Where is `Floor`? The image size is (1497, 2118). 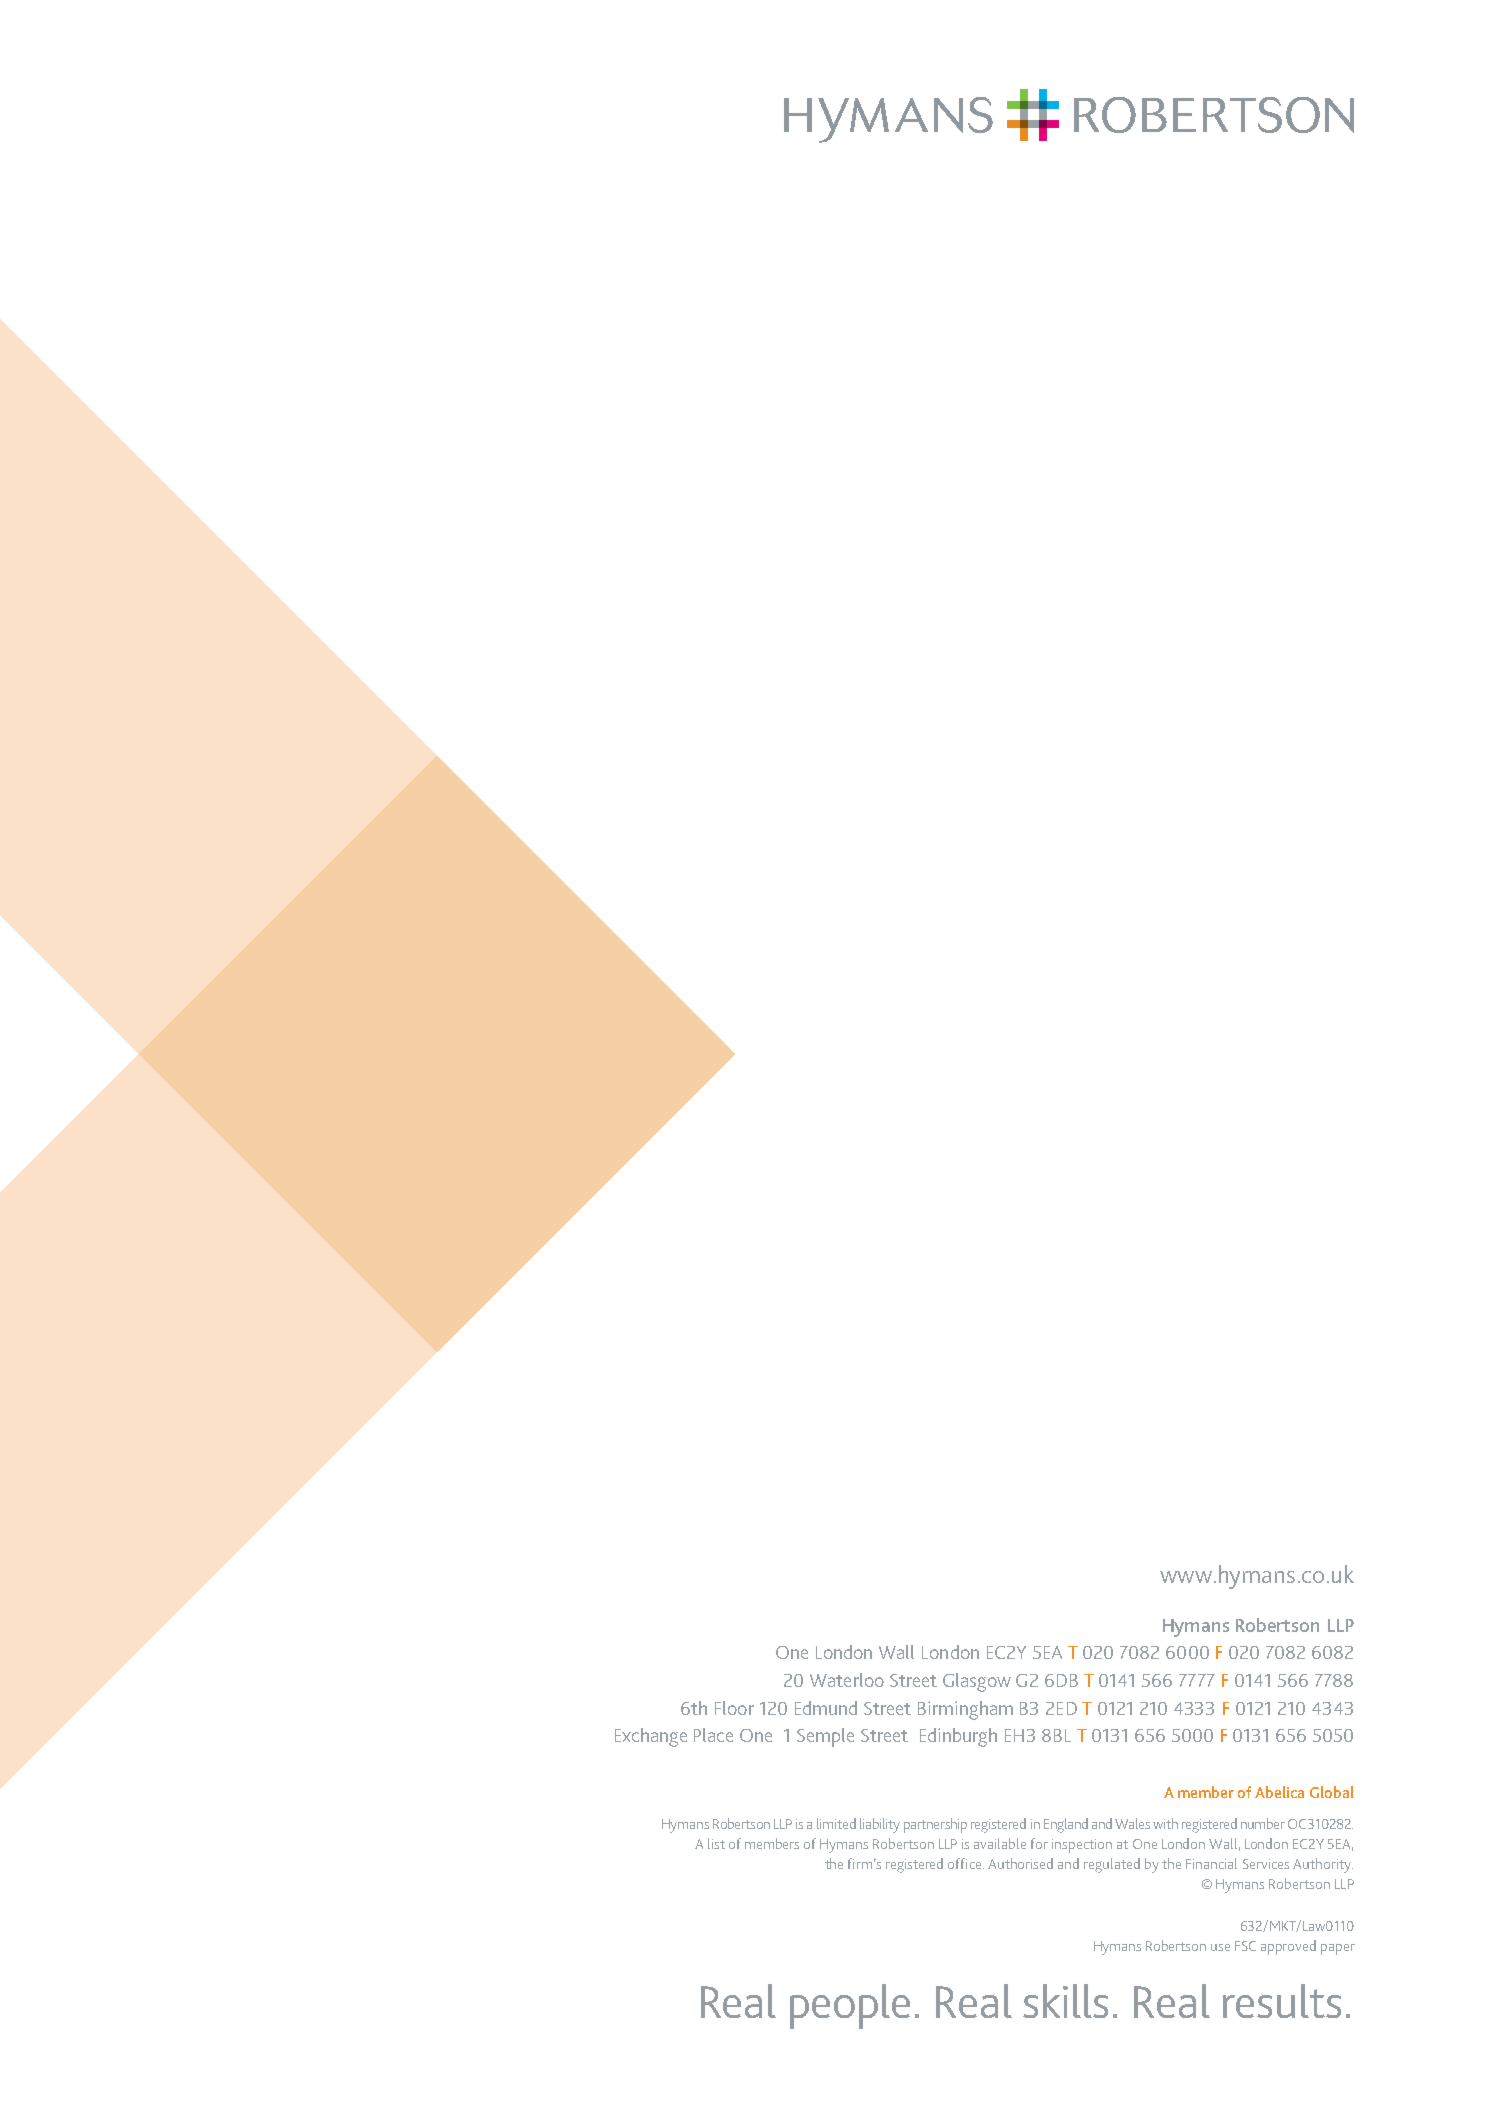 Floor is located at coordinates (734, 1708).
